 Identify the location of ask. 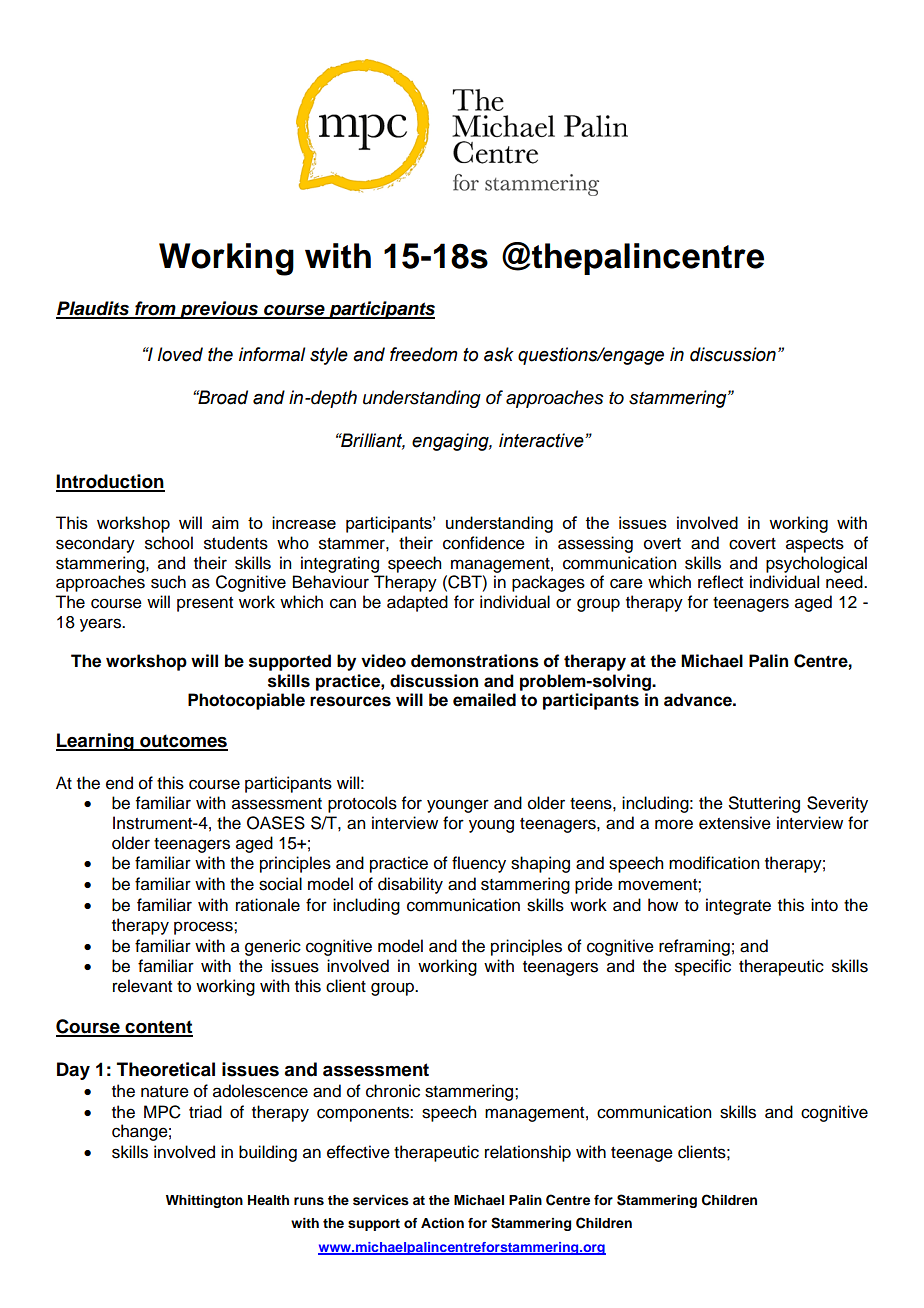
(499, 354).
